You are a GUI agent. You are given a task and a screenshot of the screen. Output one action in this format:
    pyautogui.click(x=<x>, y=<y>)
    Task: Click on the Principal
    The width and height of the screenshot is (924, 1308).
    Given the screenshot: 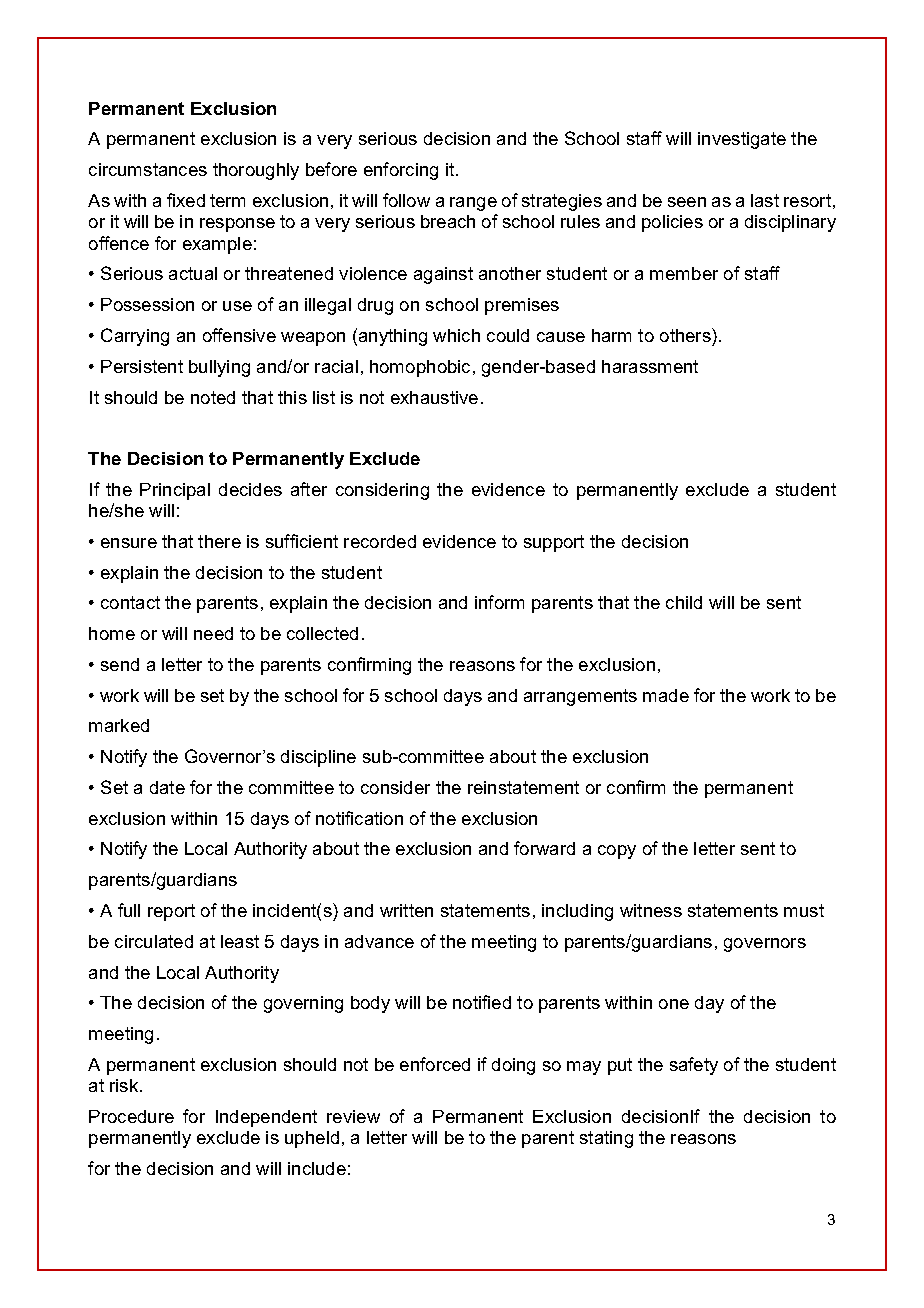 What is the action you would take?
    pyautogui.click(x=175, y=491)
